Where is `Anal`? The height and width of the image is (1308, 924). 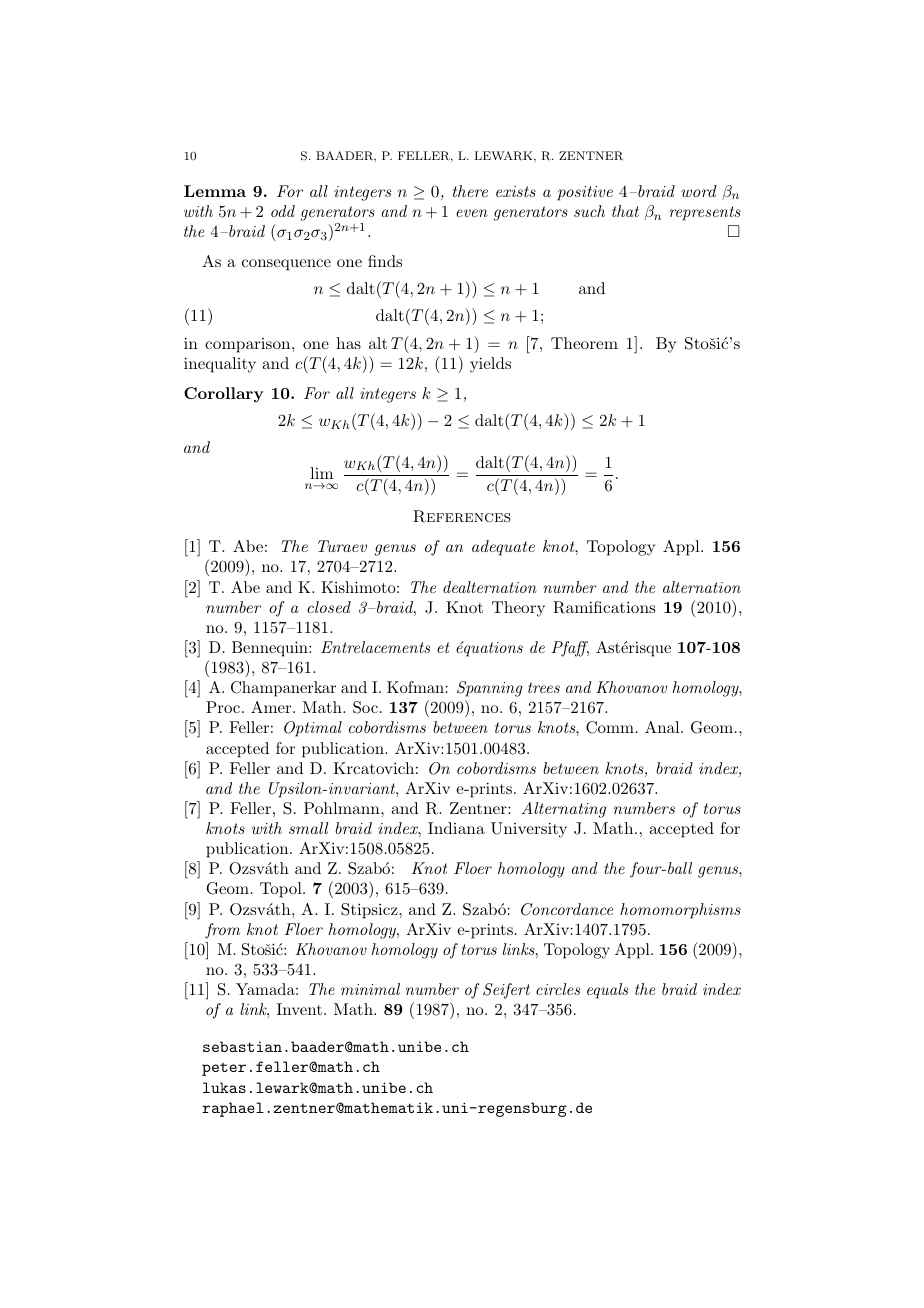 Anal is located at coordinates (663, 727).
